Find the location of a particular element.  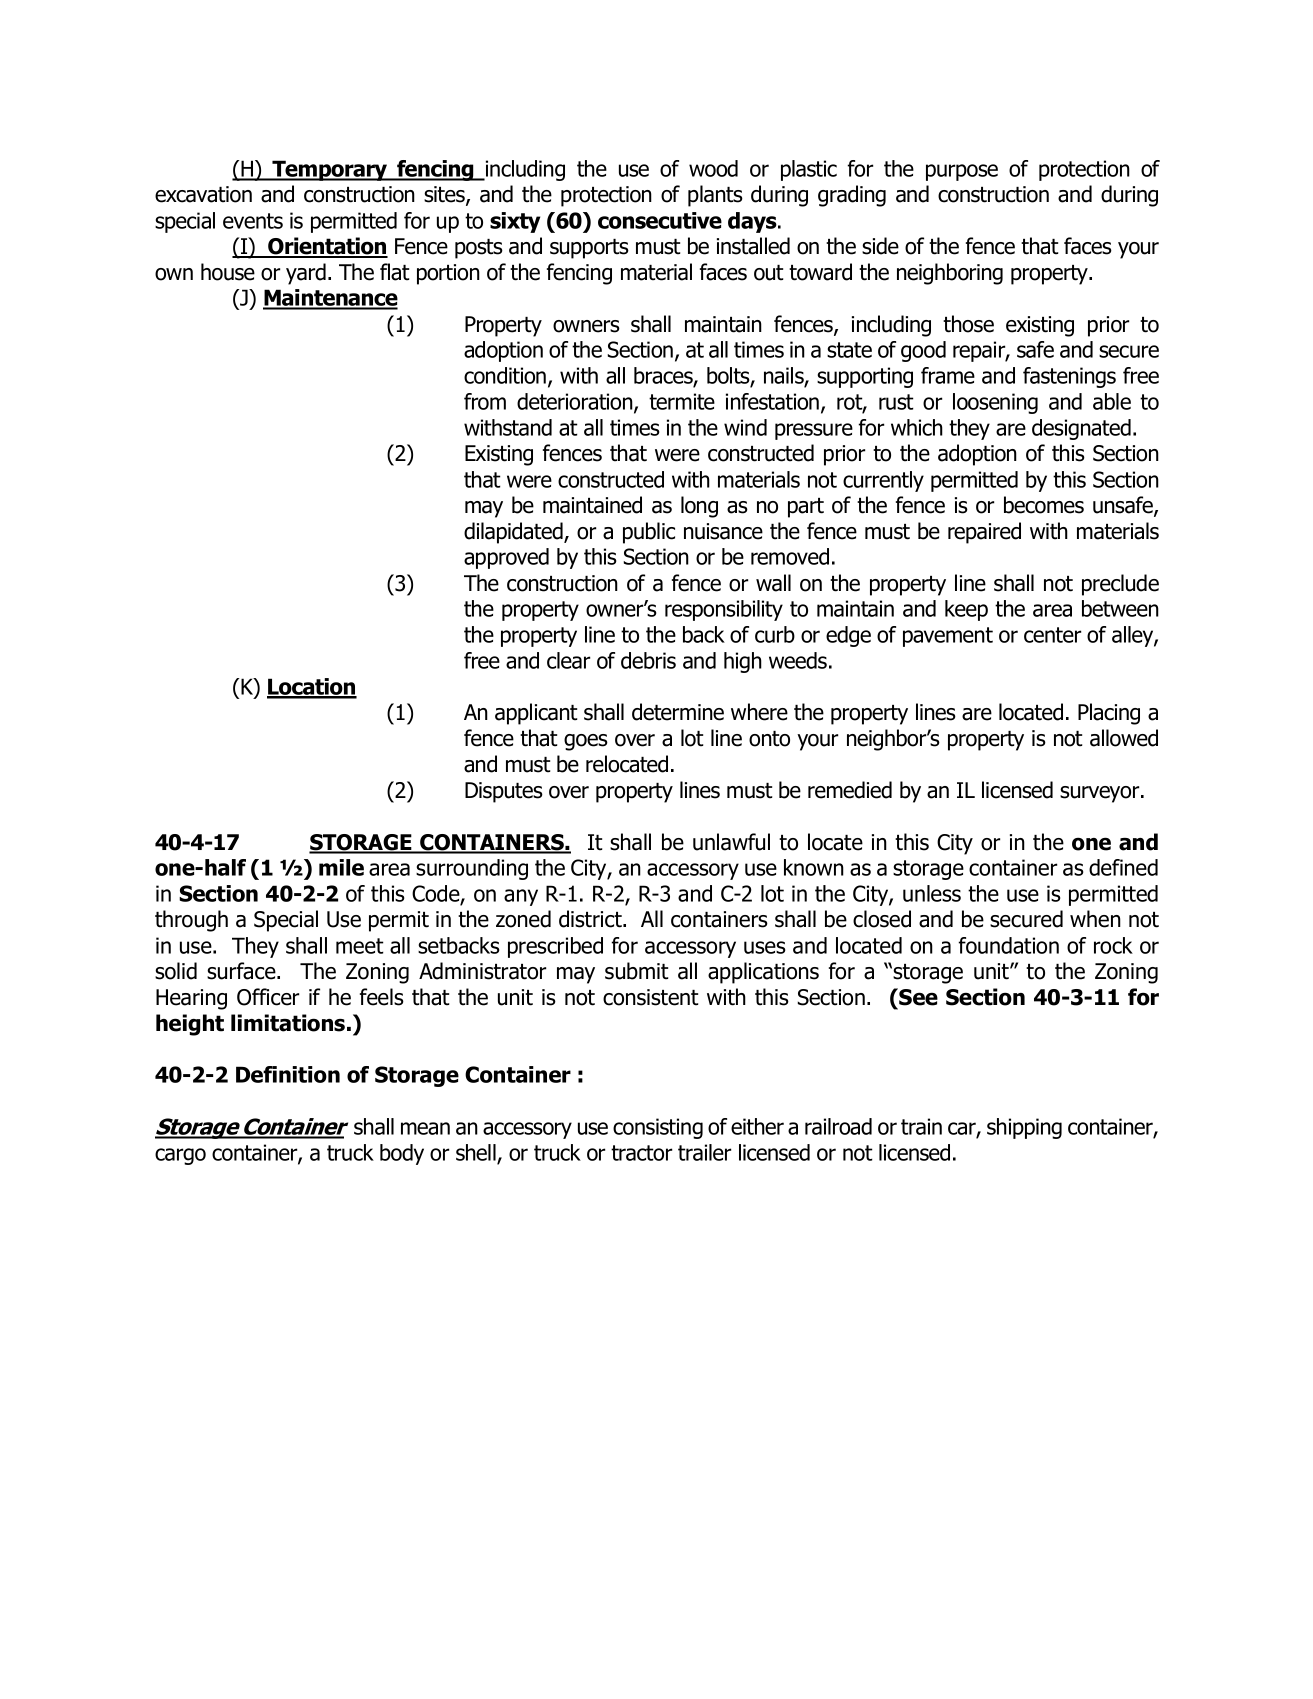

loosening is located at coordinates (995, 403).
